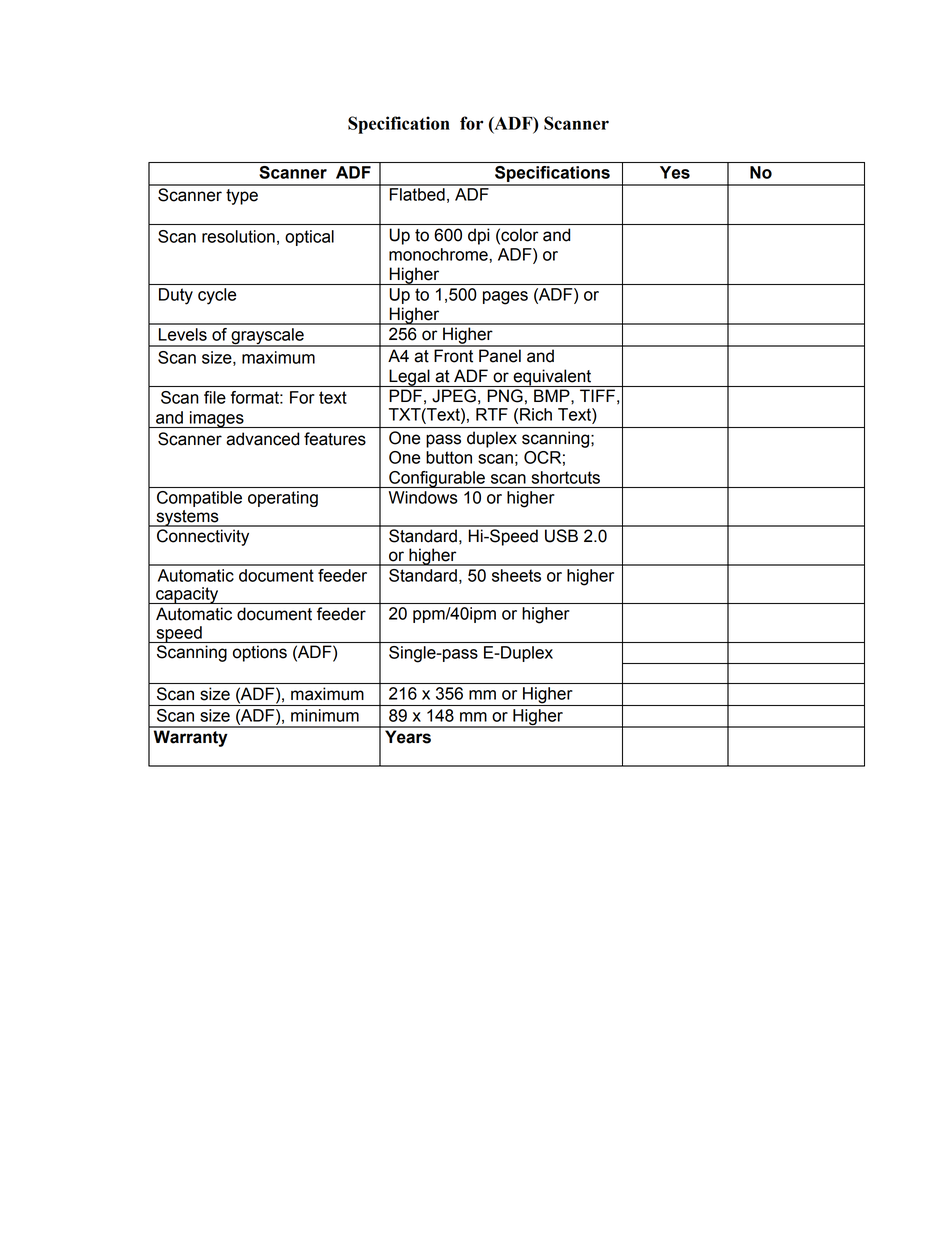  What do you see at coordinates (566, 477) in the screenshot?
I see `shortcuts` at bounding box center [566, 477].
